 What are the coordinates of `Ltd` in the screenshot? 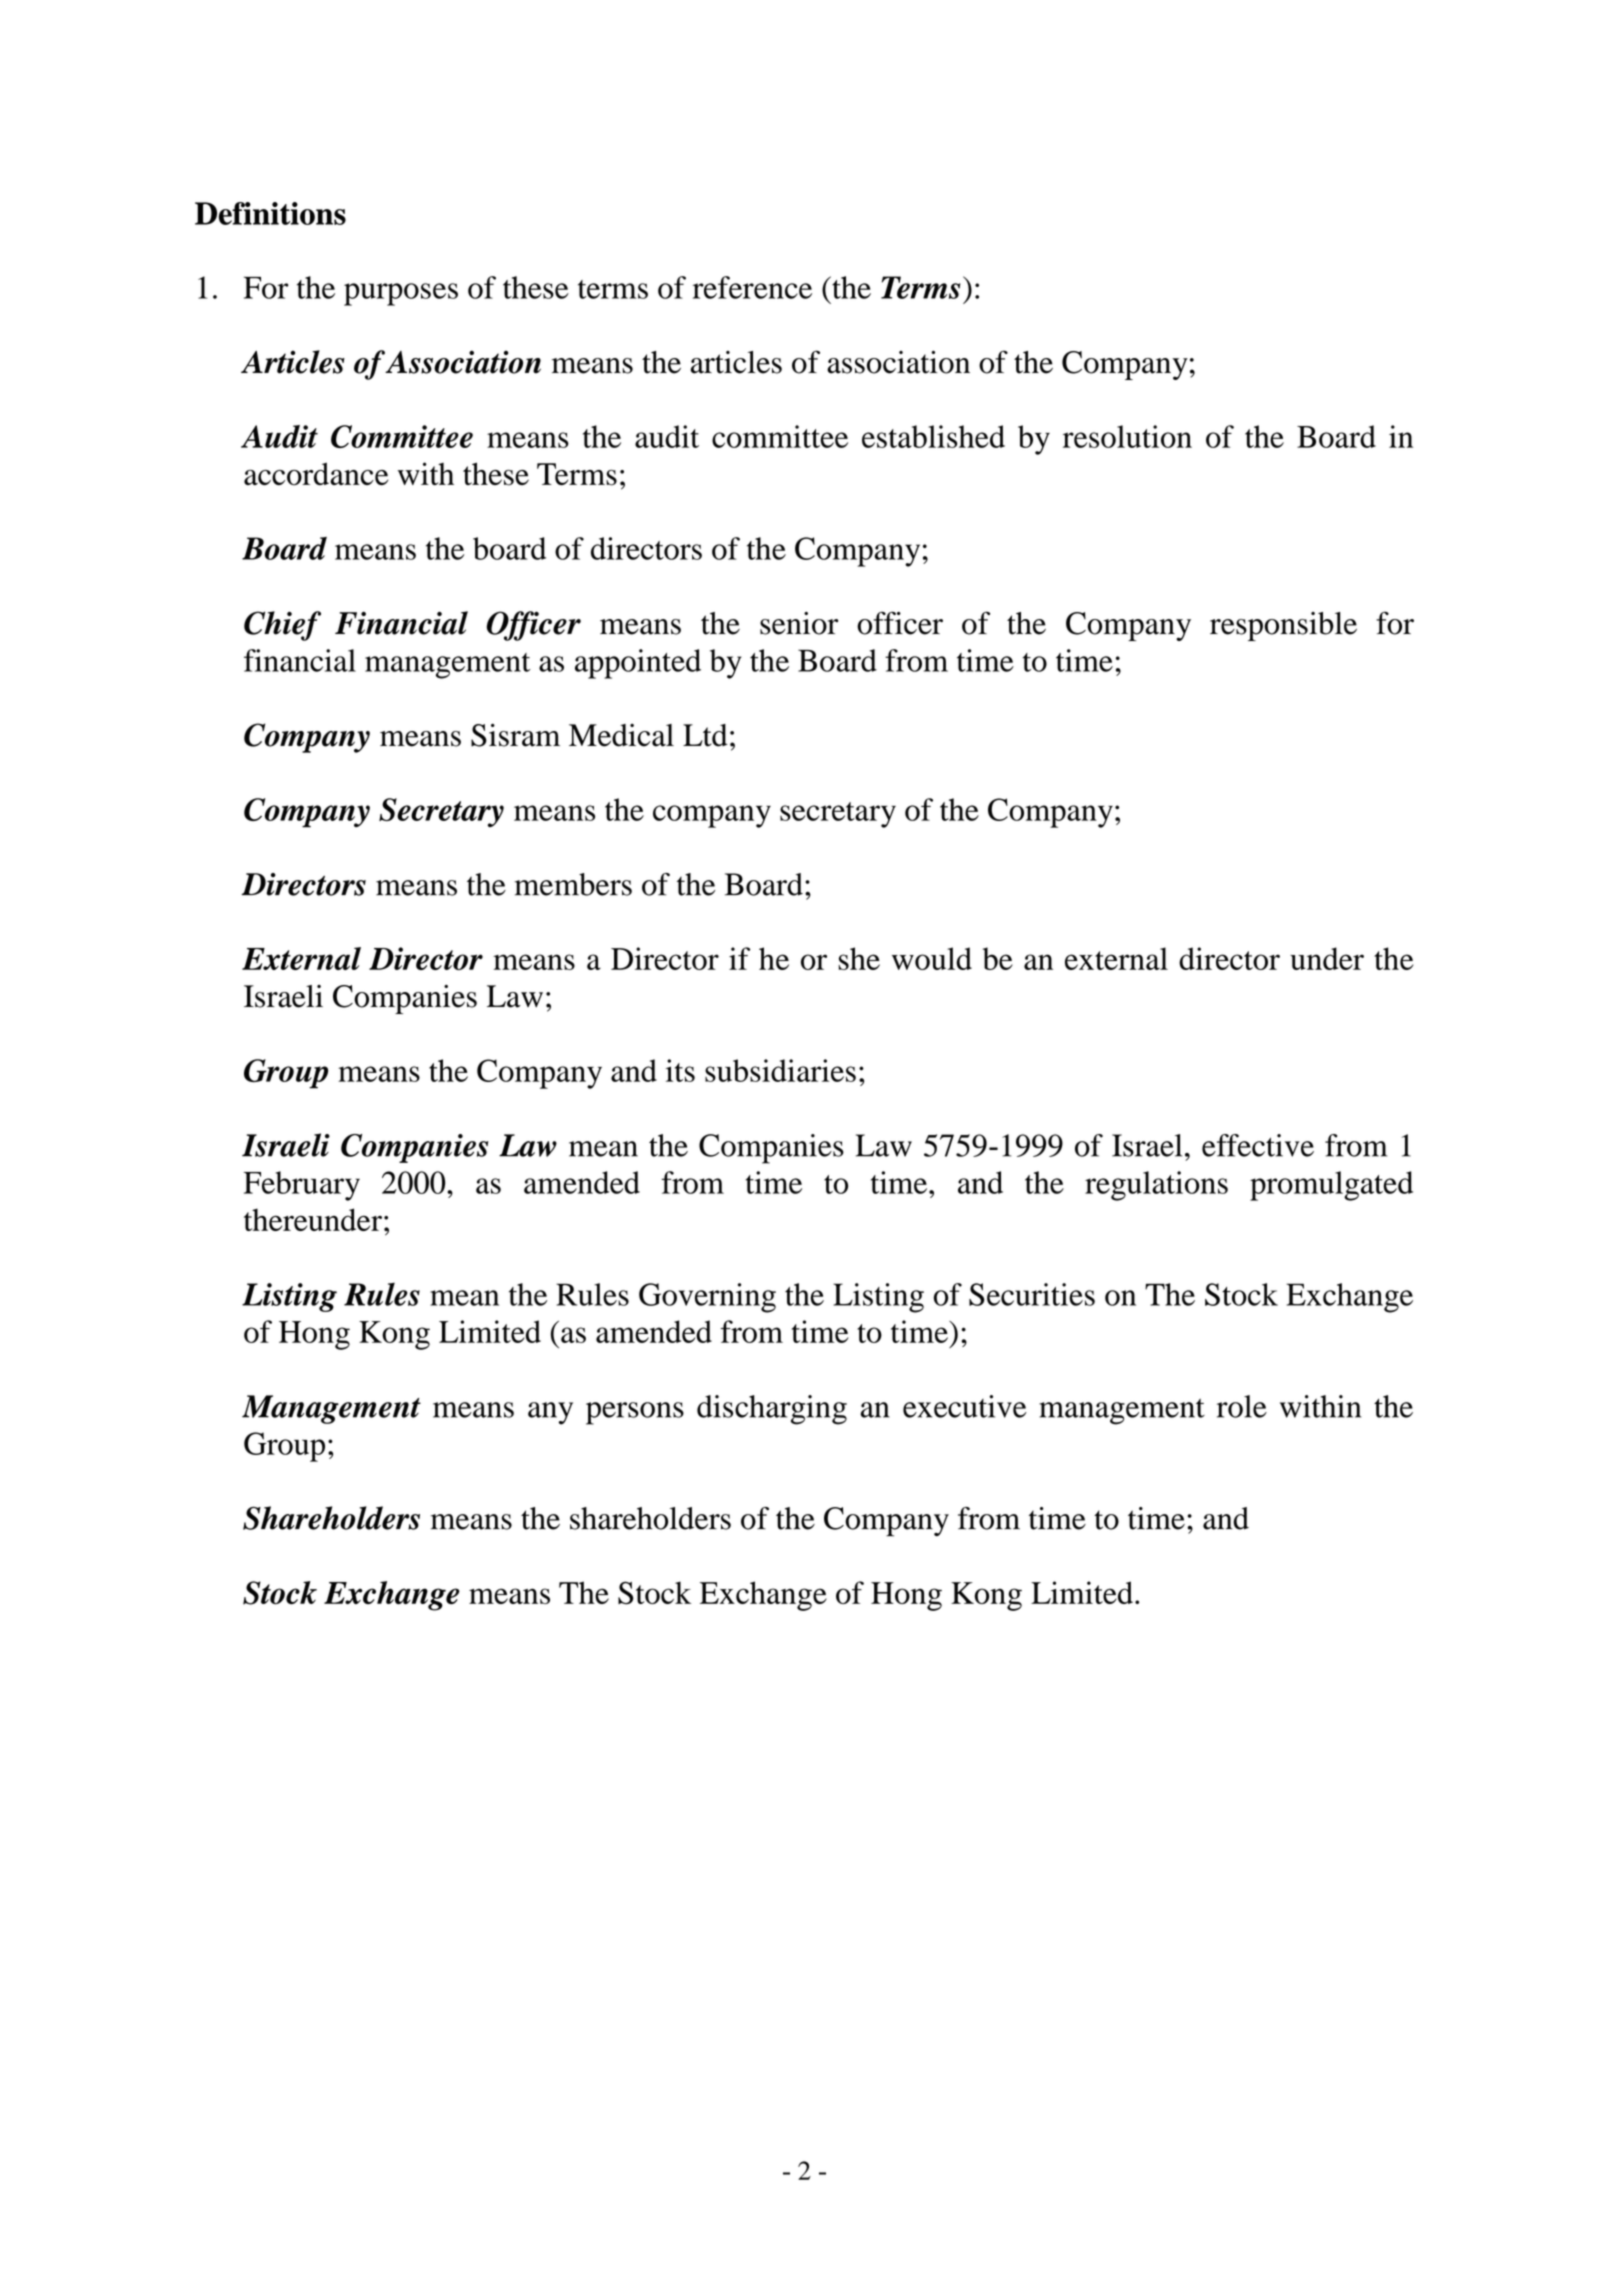 It's located at (705, 735).
